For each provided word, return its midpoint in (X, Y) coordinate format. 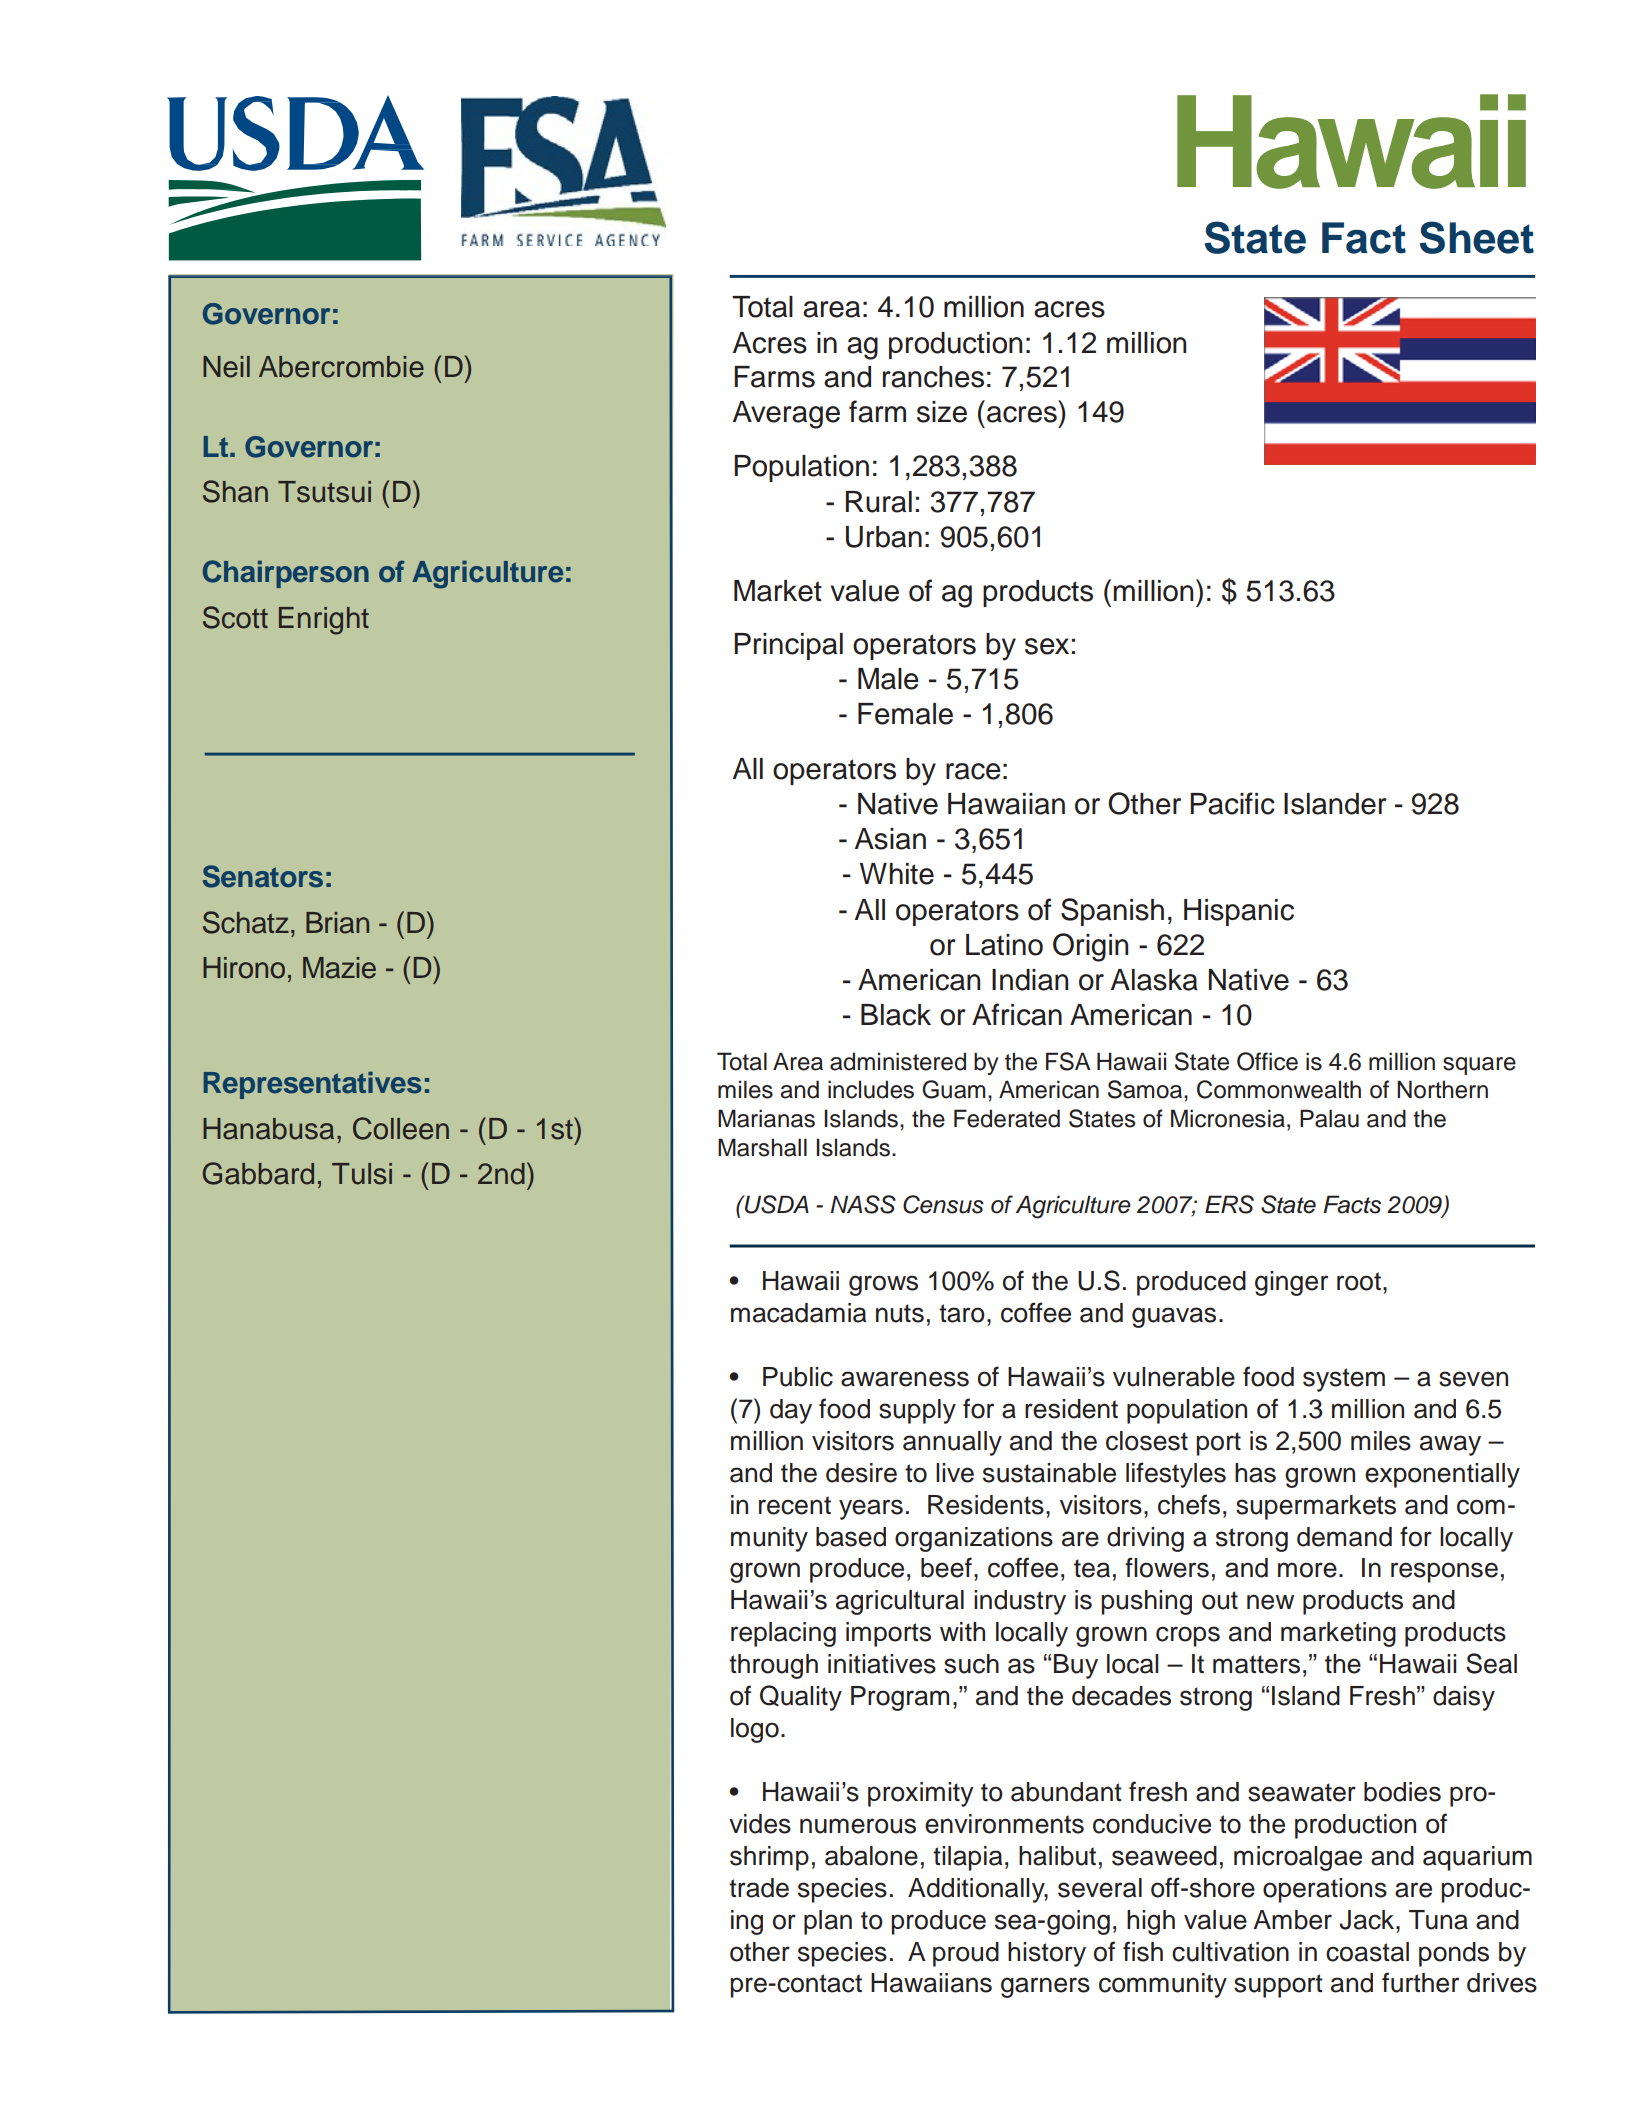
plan (828, 1922)
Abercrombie (341, 367)
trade (759, 1888)
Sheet (1476, 237)
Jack (1368, 1920)
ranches (933, 377)
